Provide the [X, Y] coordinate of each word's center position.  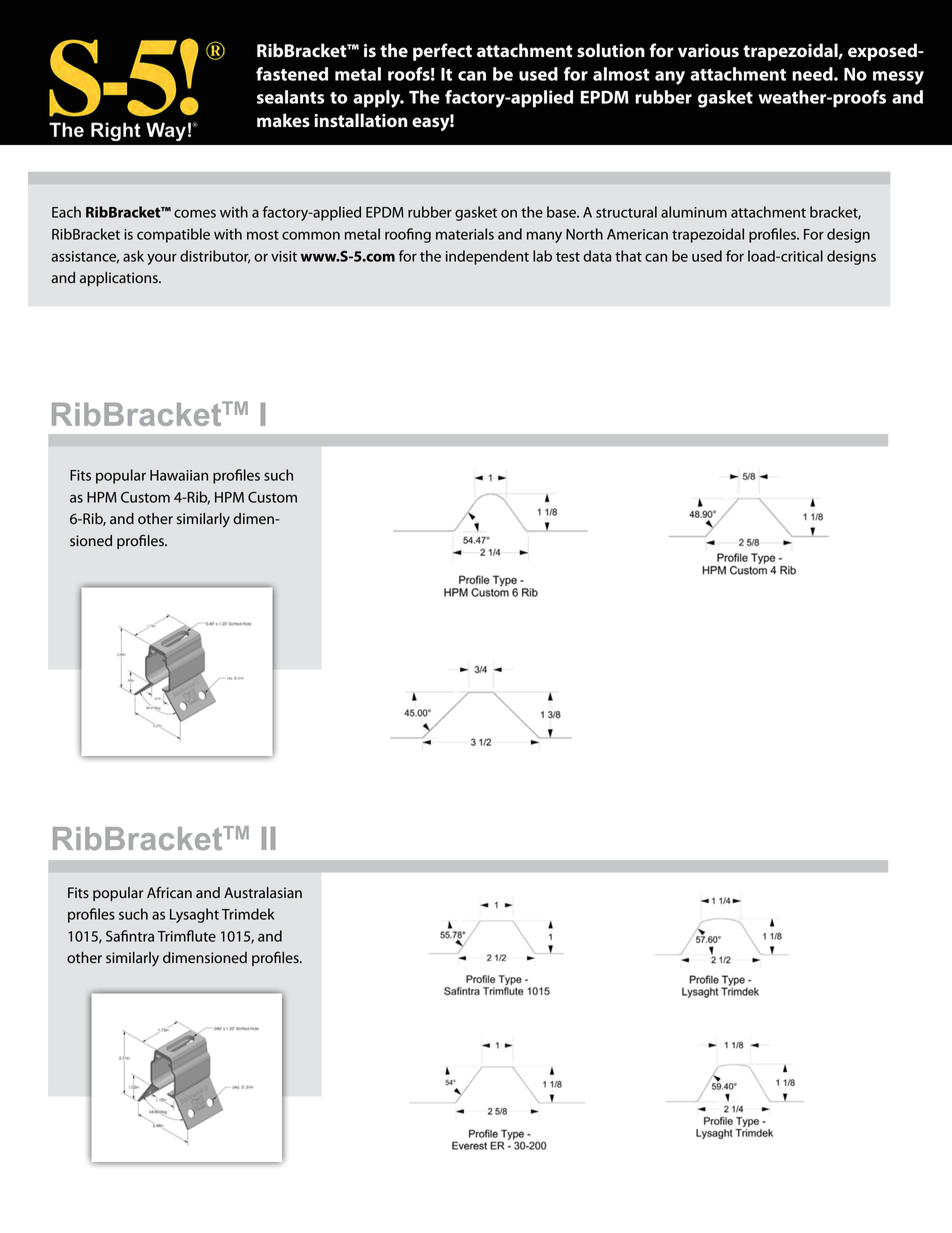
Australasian [263, 893]
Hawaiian [179, 475]
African [169, 892]
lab [542, 256]
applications [120, 279]
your [162, 259]
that [628, 256]
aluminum [694, 212]
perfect [442, 52]
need [813, 74]
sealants [291, 97]
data [597, 256]
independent [487, 257]
